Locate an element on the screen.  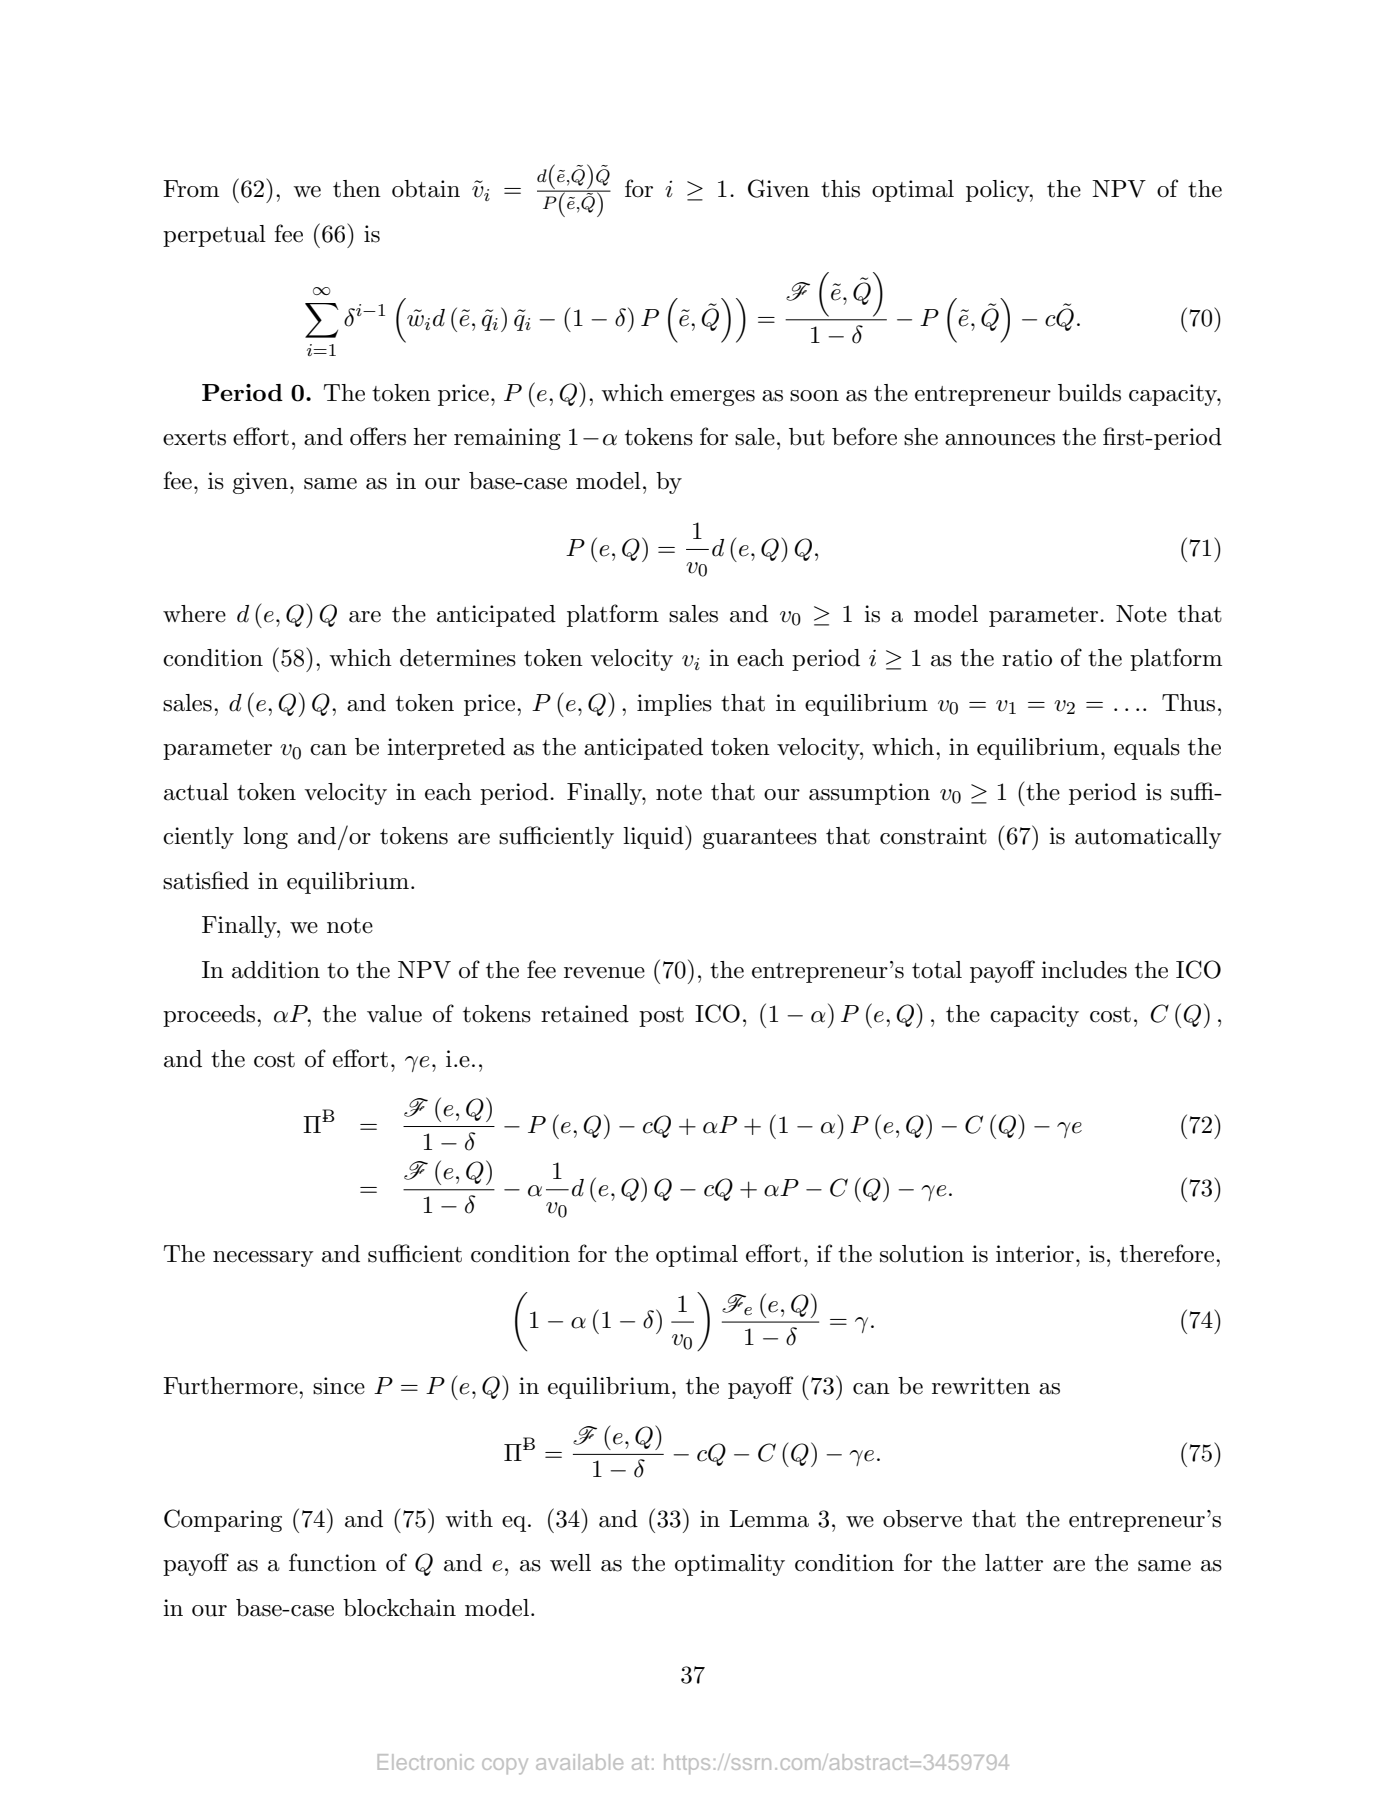
latter is located at coordinates (1014, 1563).
